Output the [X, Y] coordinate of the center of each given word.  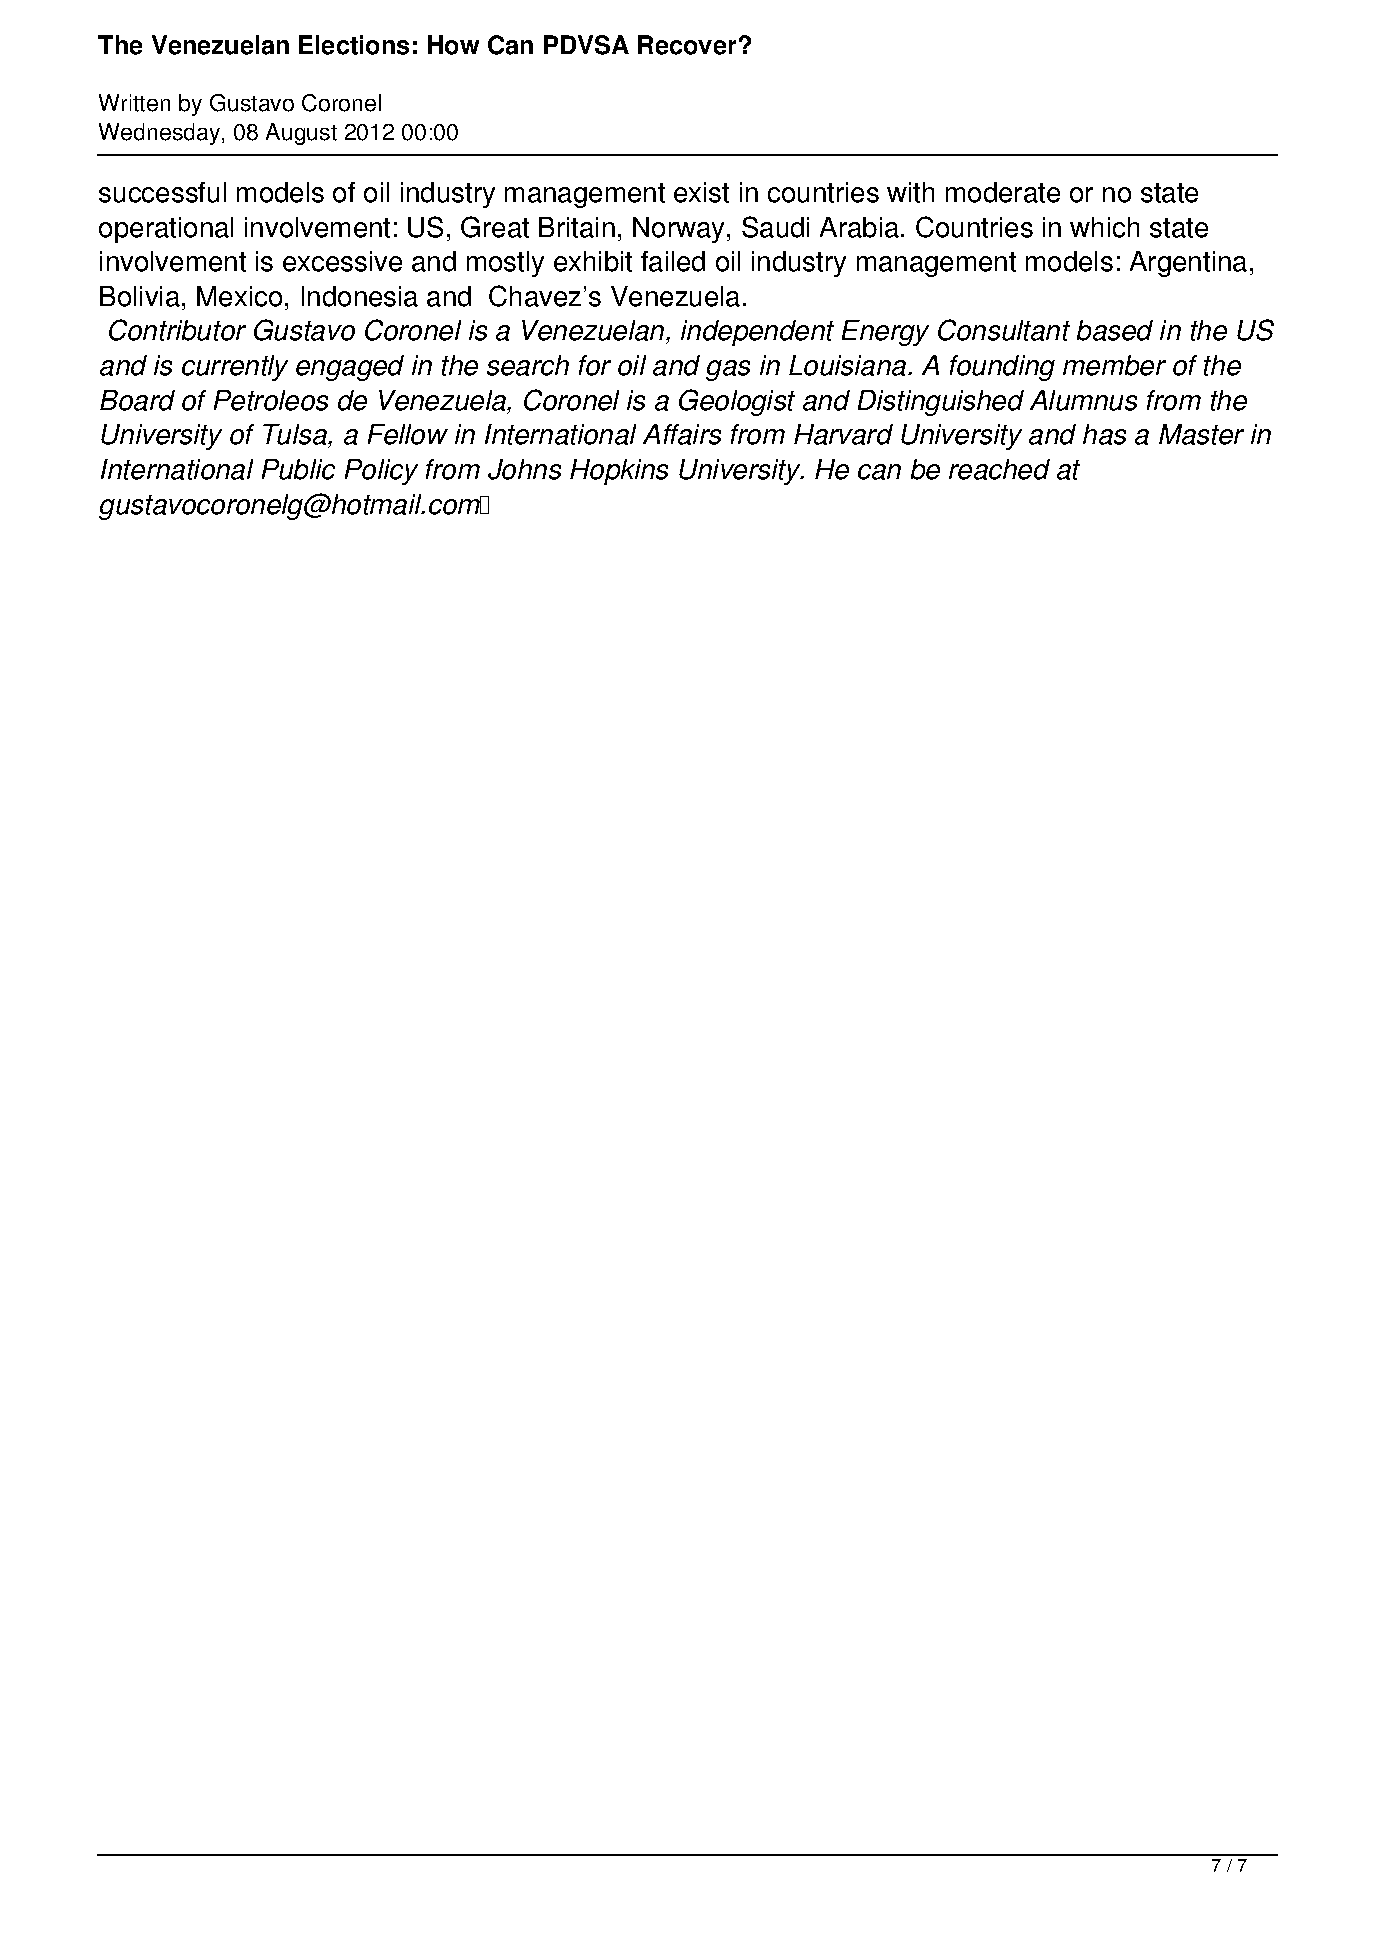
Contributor [177, 330]
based [1115, 330]
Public [298, 469]
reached [999, 469]
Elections [354, 45]
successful [162, 192]
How [453, 45]
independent [757, 333]
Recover [687, 45]
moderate [1003, 192]
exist [701, 192]
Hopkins [619, 472]
